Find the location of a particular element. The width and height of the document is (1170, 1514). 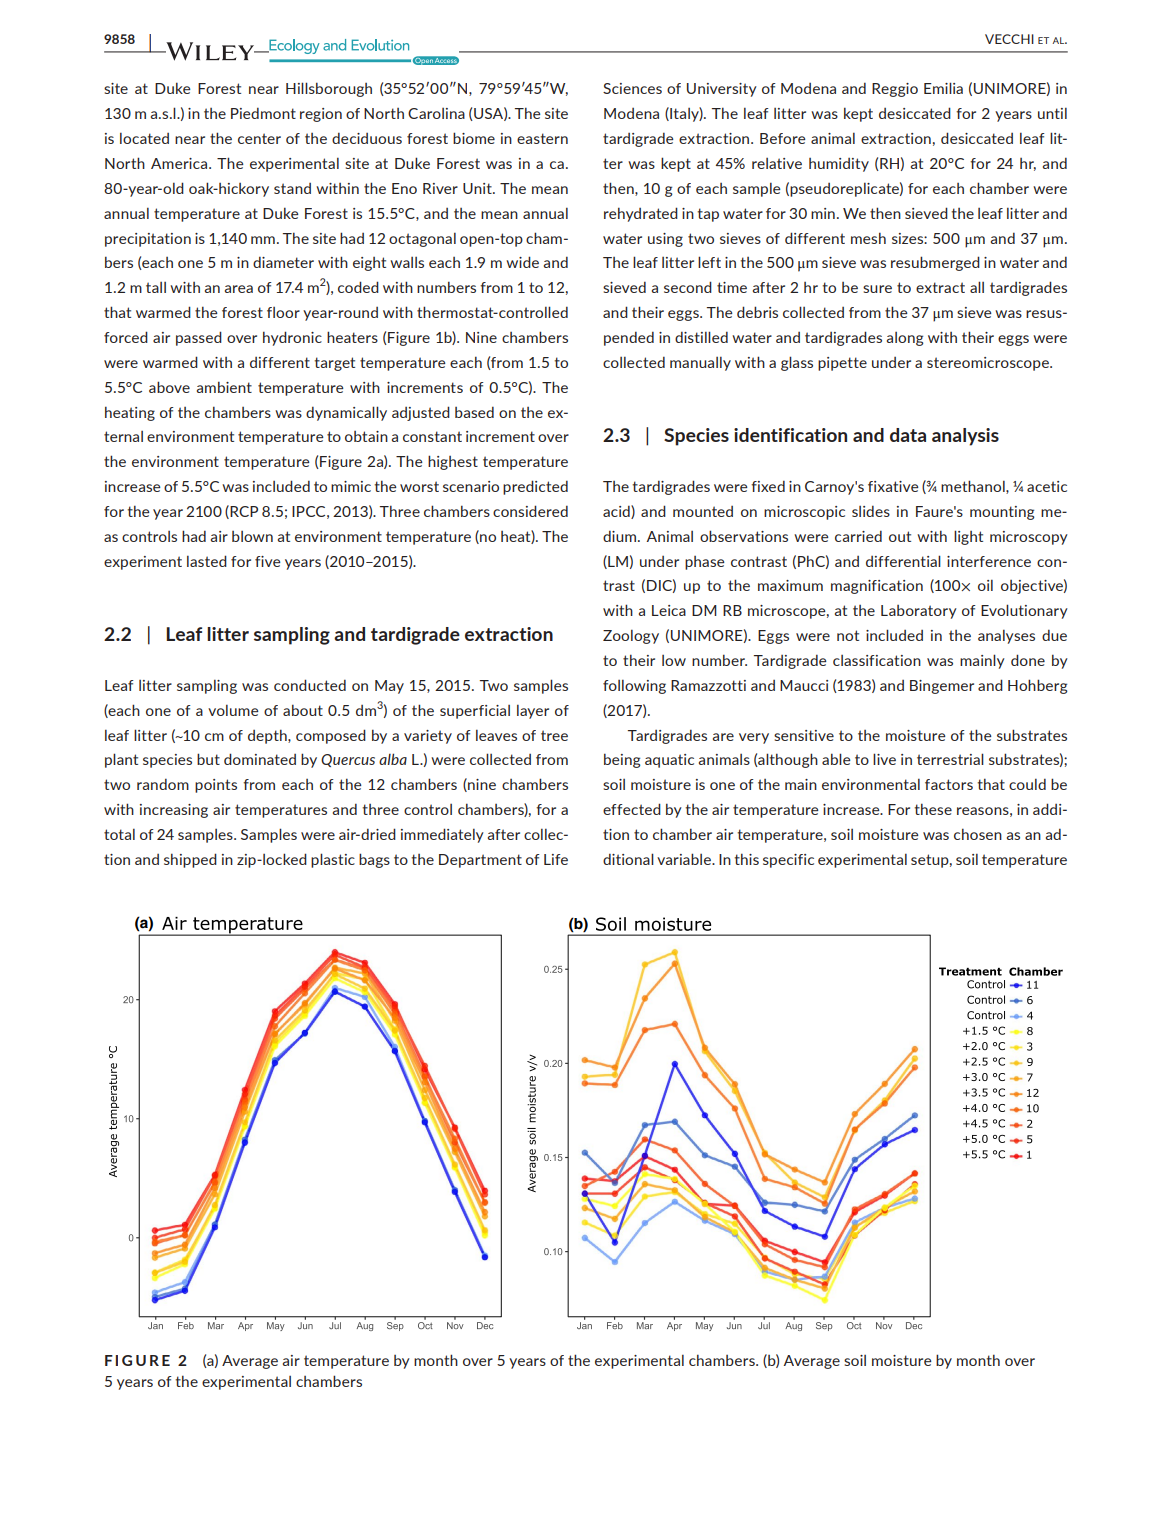

conducted is located at coordinates (310, 685).
